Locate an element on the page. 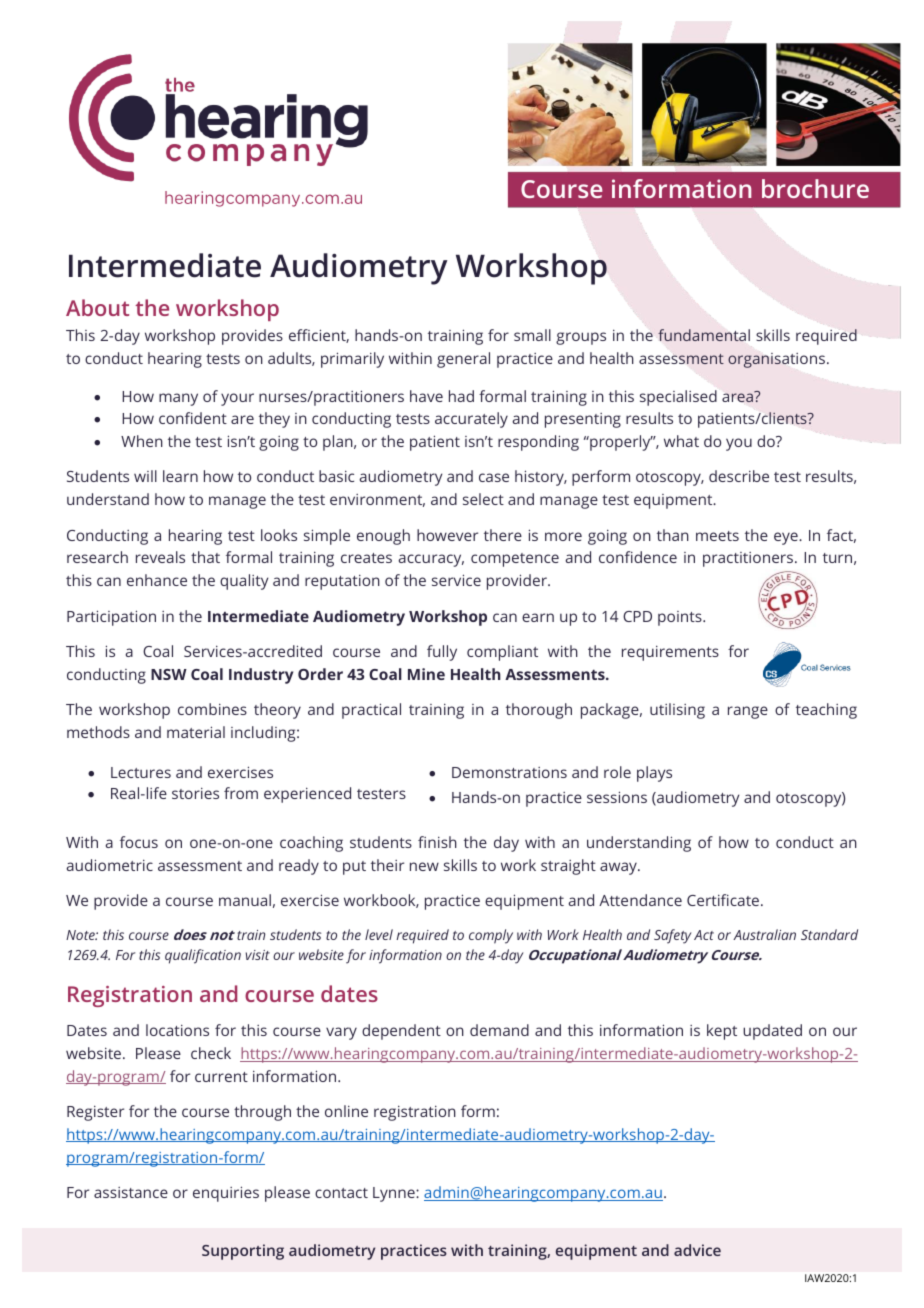 Image resolution: width=924 pixels, height=1308 pixels. fully is located at coordinates (442, 653).
